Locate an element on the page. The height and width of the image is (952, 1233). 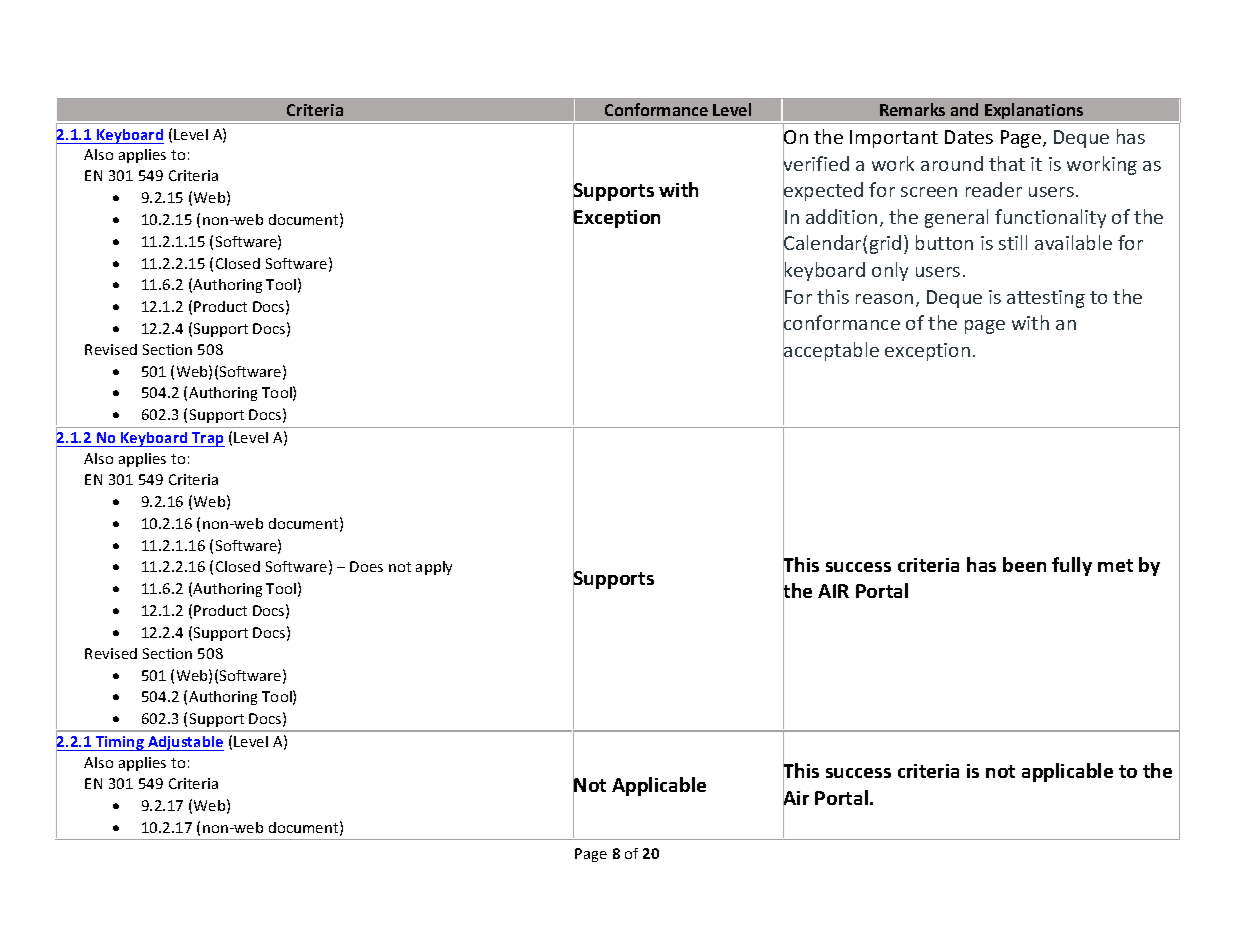
still is located at coordinates (1013, 242).
